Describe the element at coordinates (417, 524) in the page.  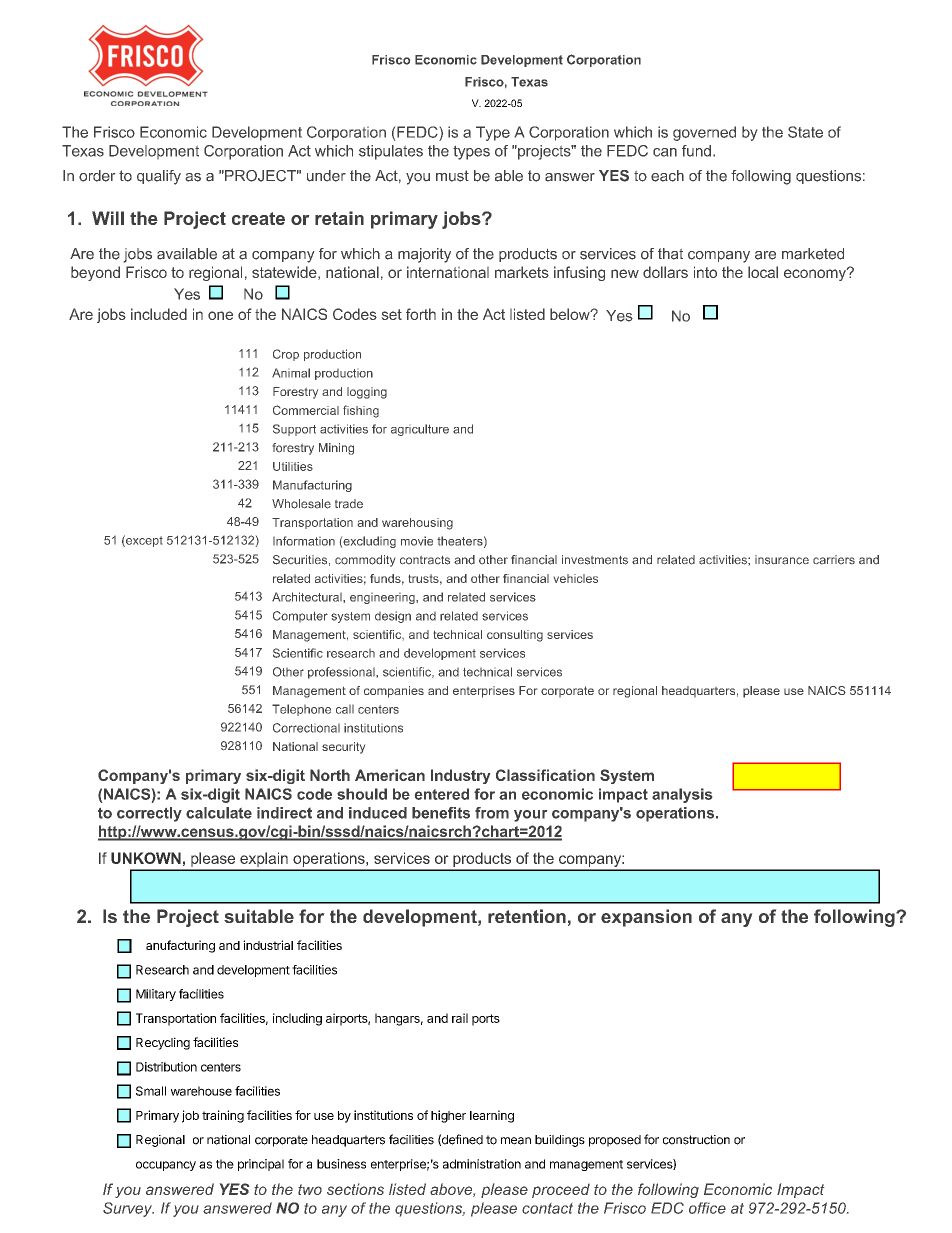
I see `warehousing` at that location.
